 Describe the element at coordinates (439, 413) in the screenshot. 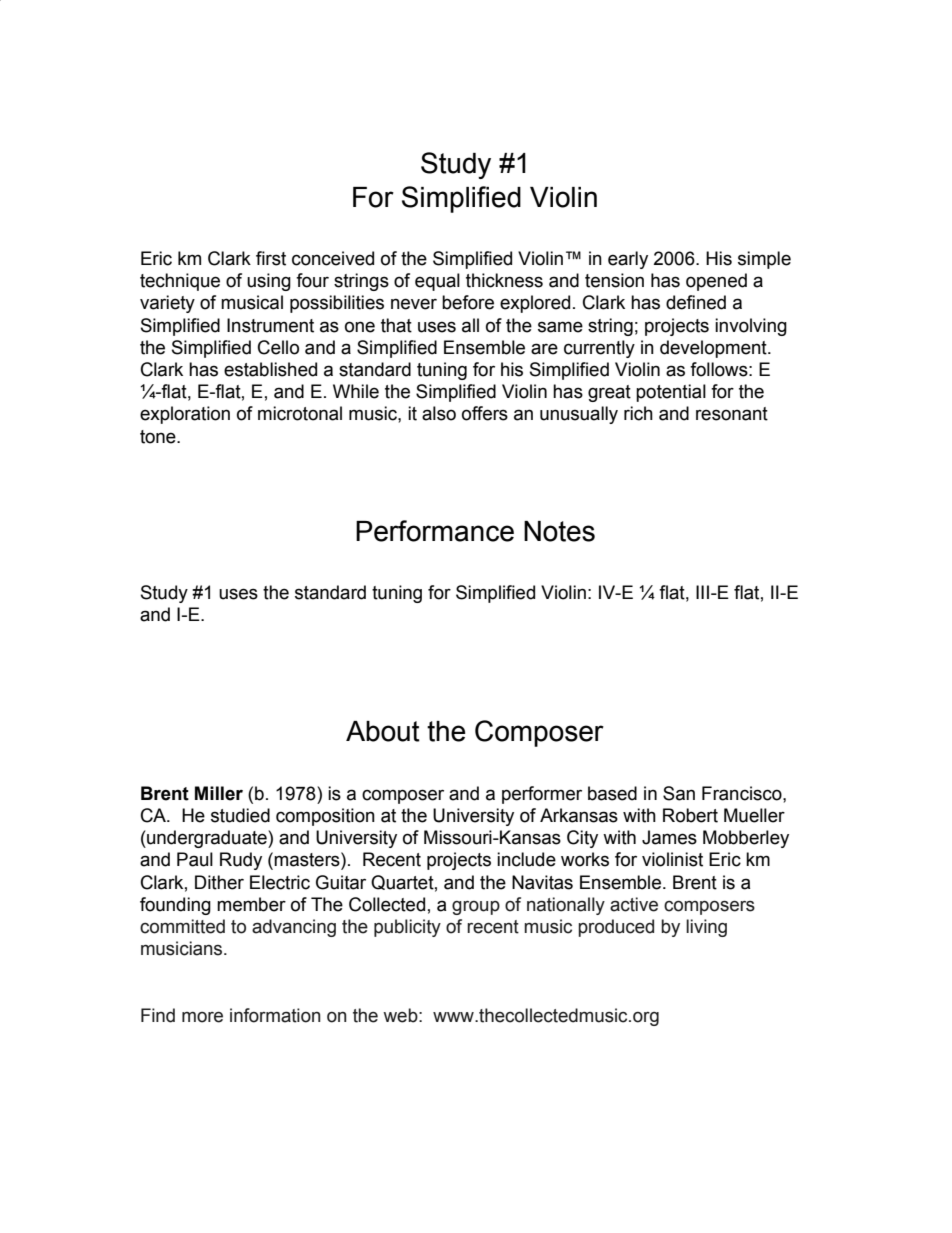

I see `also` at that location.
